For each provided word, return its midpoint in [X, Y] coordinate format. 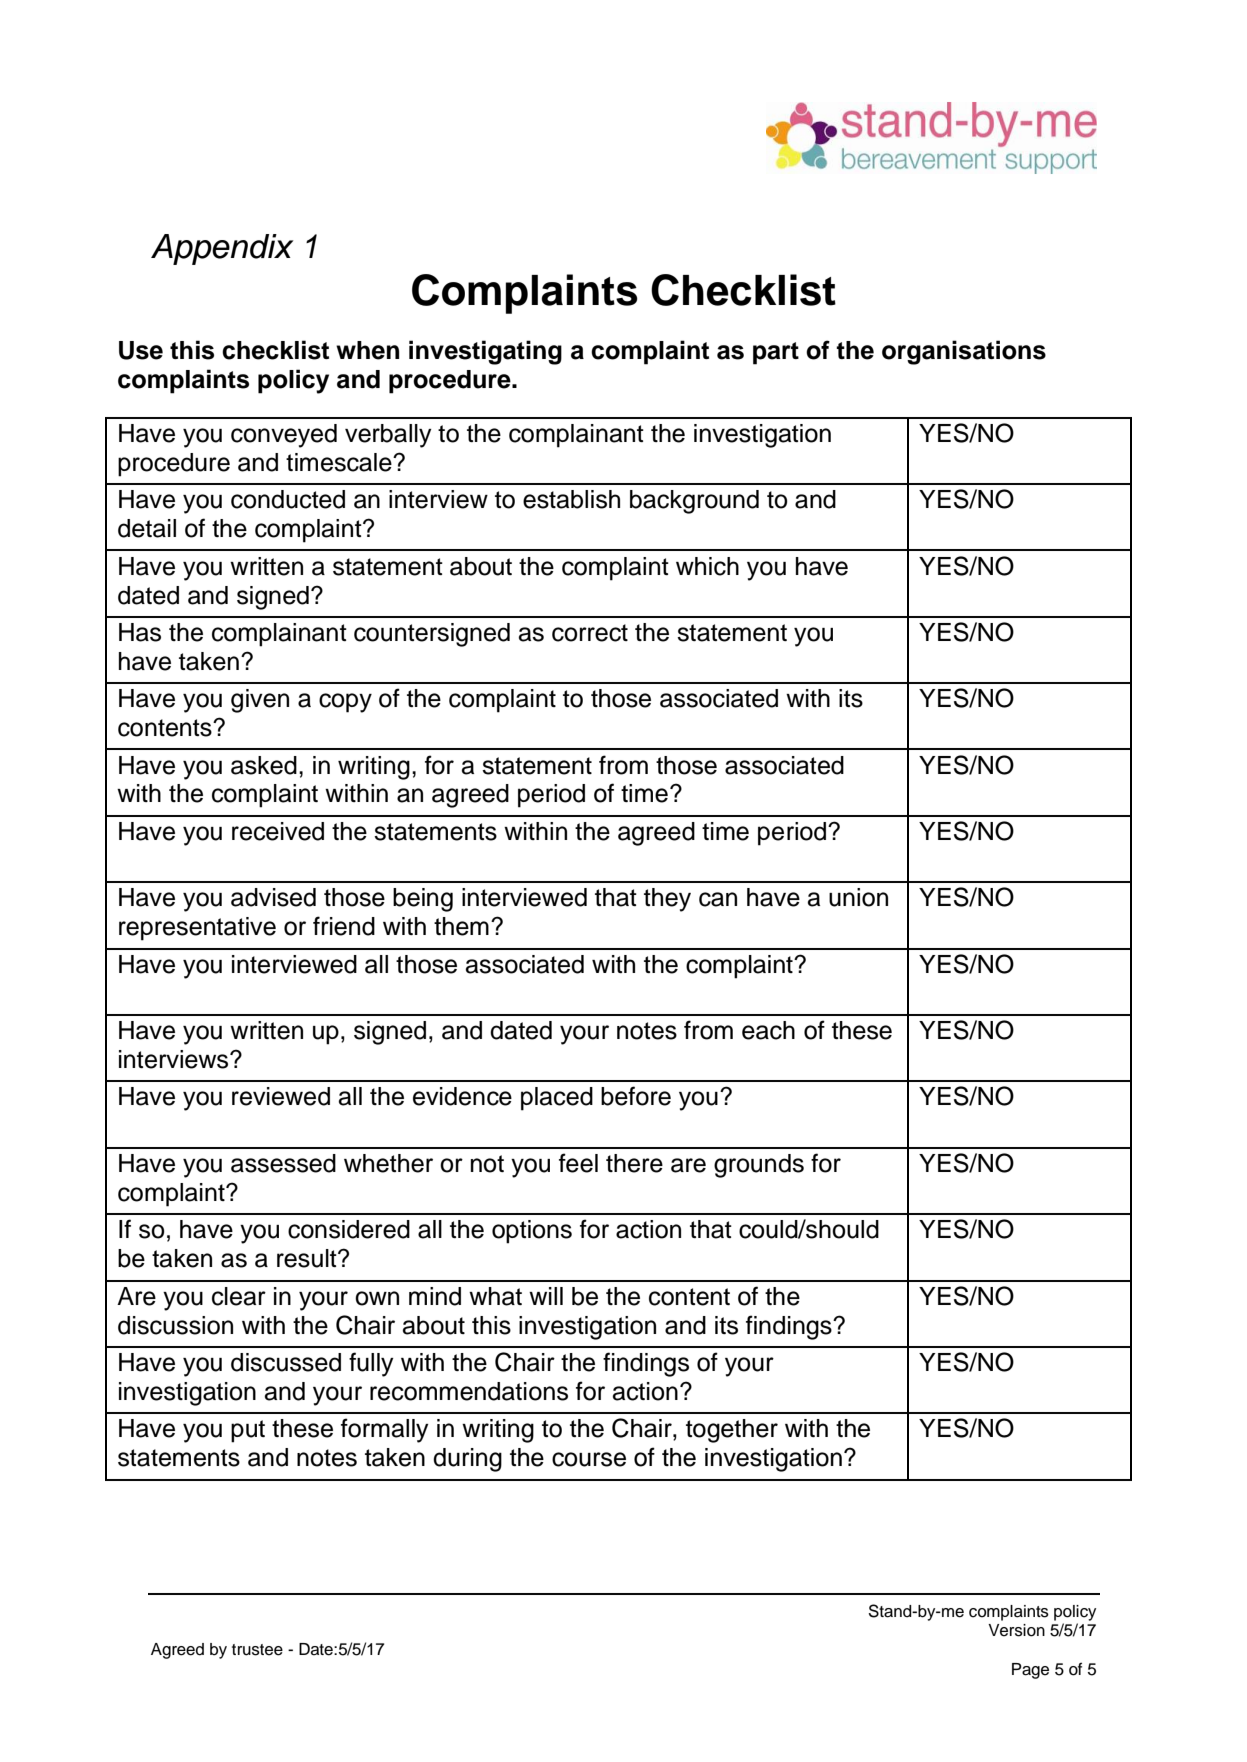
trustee [257, 1650]
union [858, 897]
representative [197, 929]
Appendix [222, 249]
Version [1016, 1630]
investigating [485, 352]
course [589, 1459]
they [667, 900]
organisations [964, 352]
